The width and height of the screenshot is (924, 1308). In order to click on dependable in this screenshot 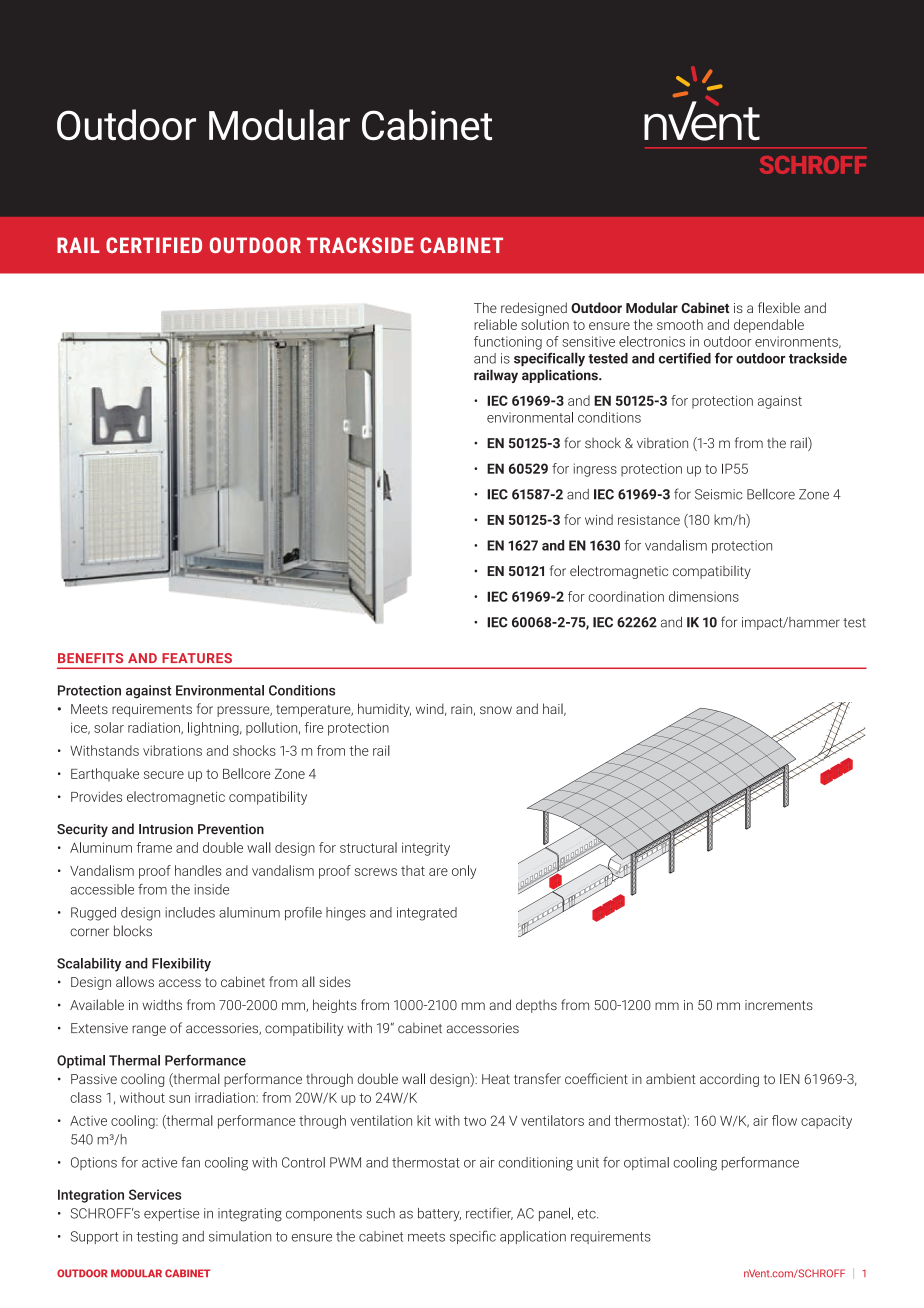, I will do `click(769, 326)`.
